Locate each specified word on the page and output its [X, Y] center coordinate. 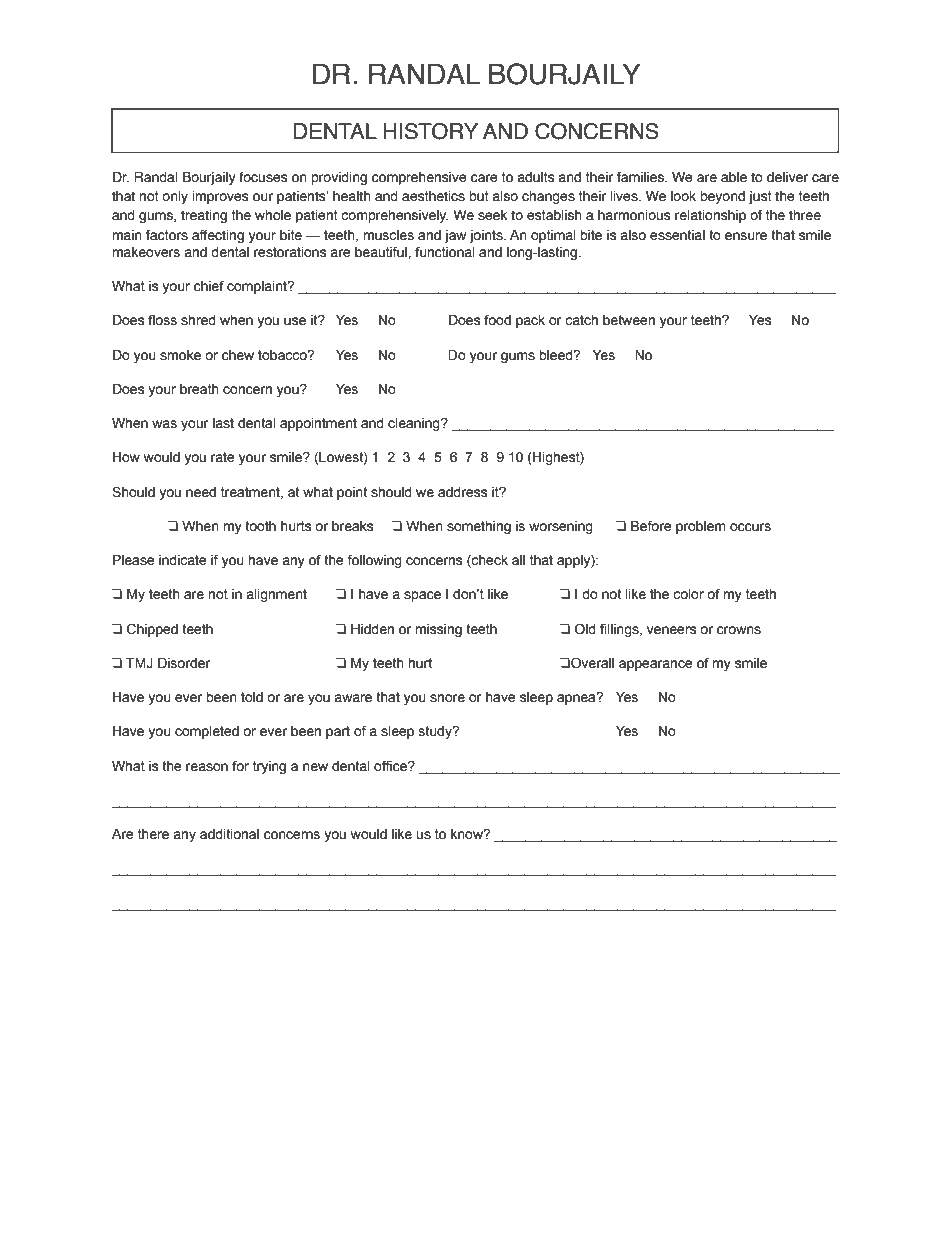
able [734, 177]
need [201, 492]
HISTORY [430, 131]
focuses [263, 177]
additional [229, 834]
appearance [656, 665]
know [468, 834]
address [463, 492]
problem [701, 527]
